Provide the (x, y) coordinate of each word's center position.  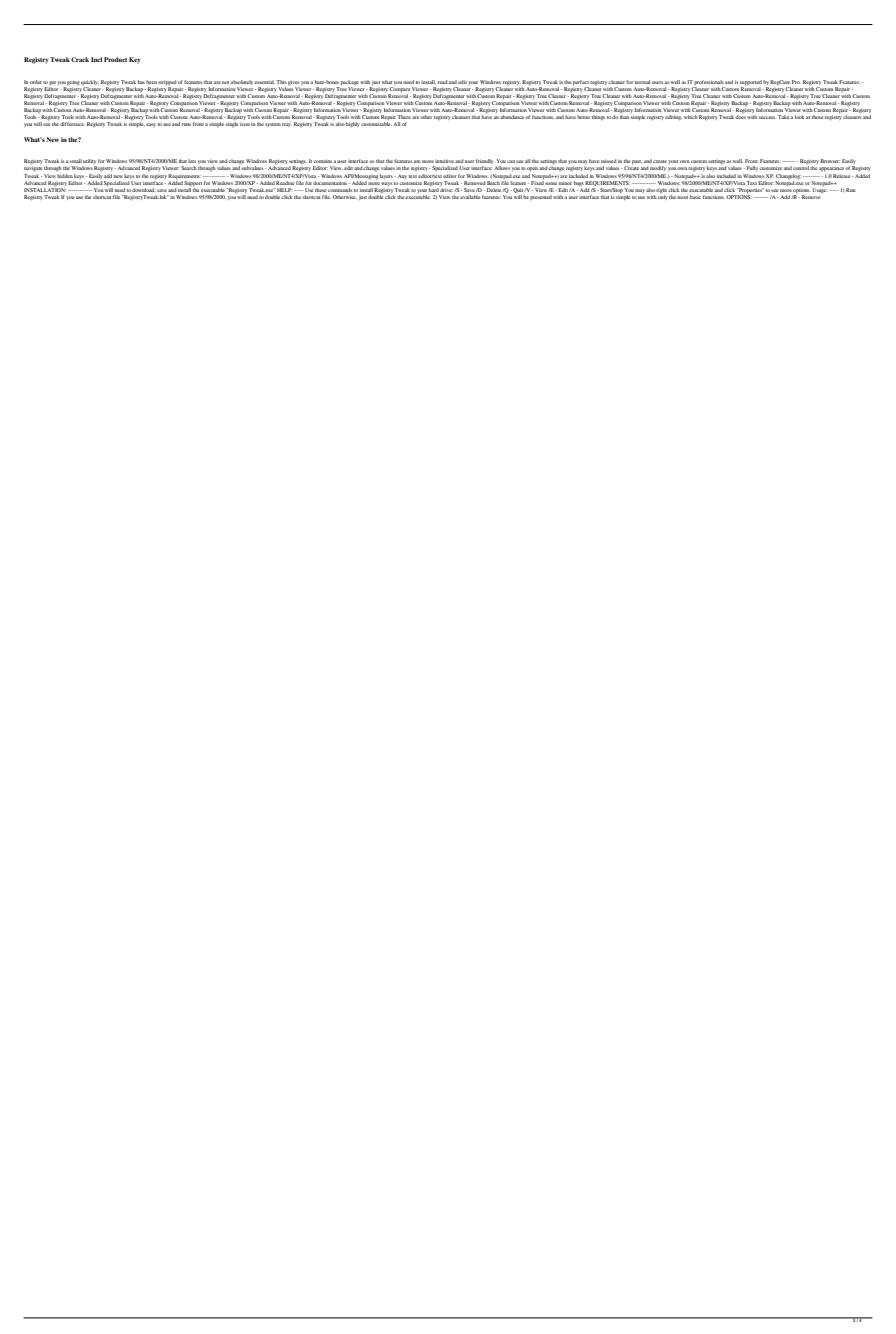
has (141, 82)
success (767, 117)
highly (352, 125)
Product (115, 59)
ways (387, 184)
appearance (832, 169)
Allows (502, 168)
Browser (830, 161)
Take (784, 117)
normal (642, 82)
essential (264, 82)
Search (189, 168)
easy (151, 125)
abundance (513, 117)
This (282, 82)
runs (186, 124)
